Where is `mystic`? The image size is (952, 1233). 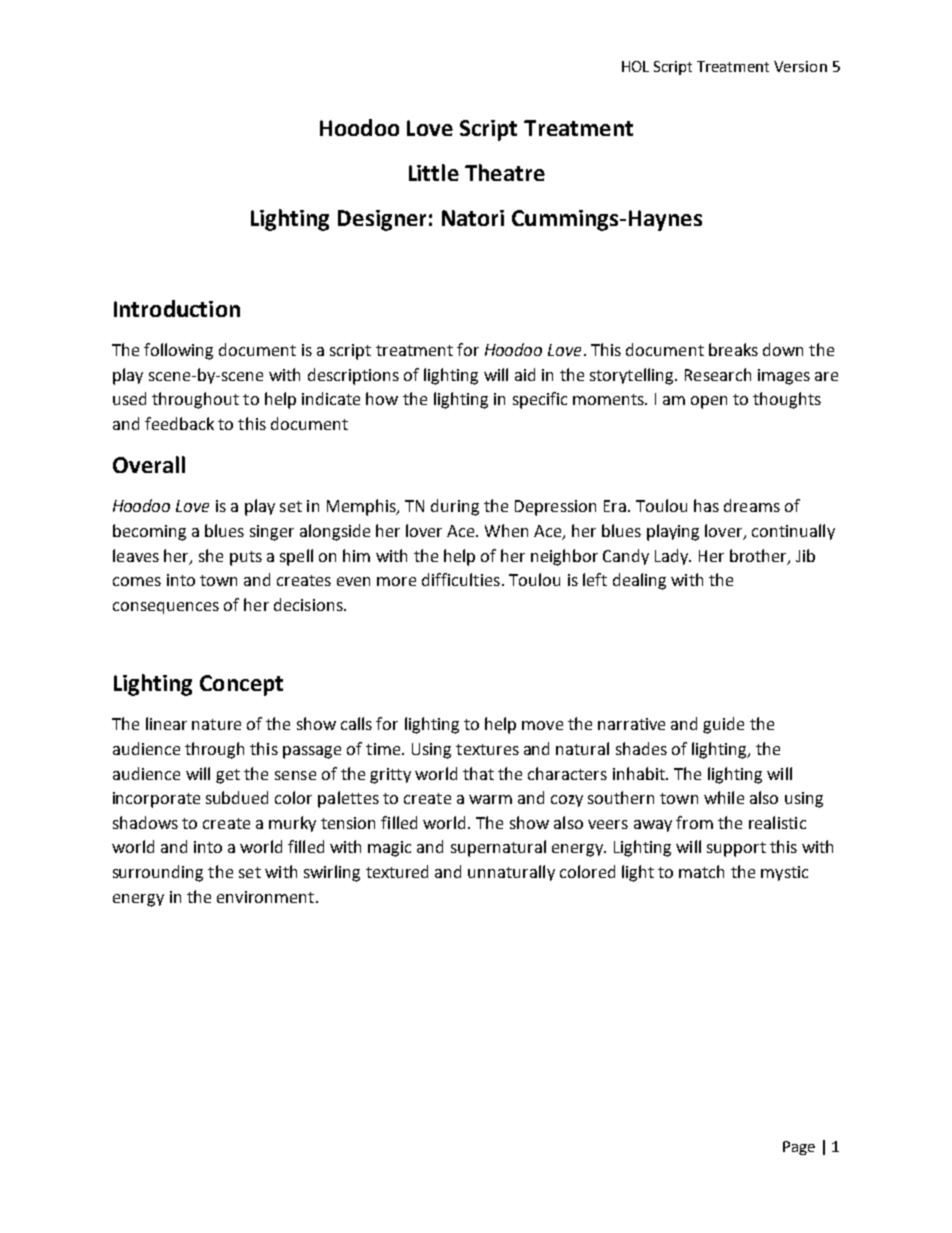 mystic is located at coordinates (784, 873).
